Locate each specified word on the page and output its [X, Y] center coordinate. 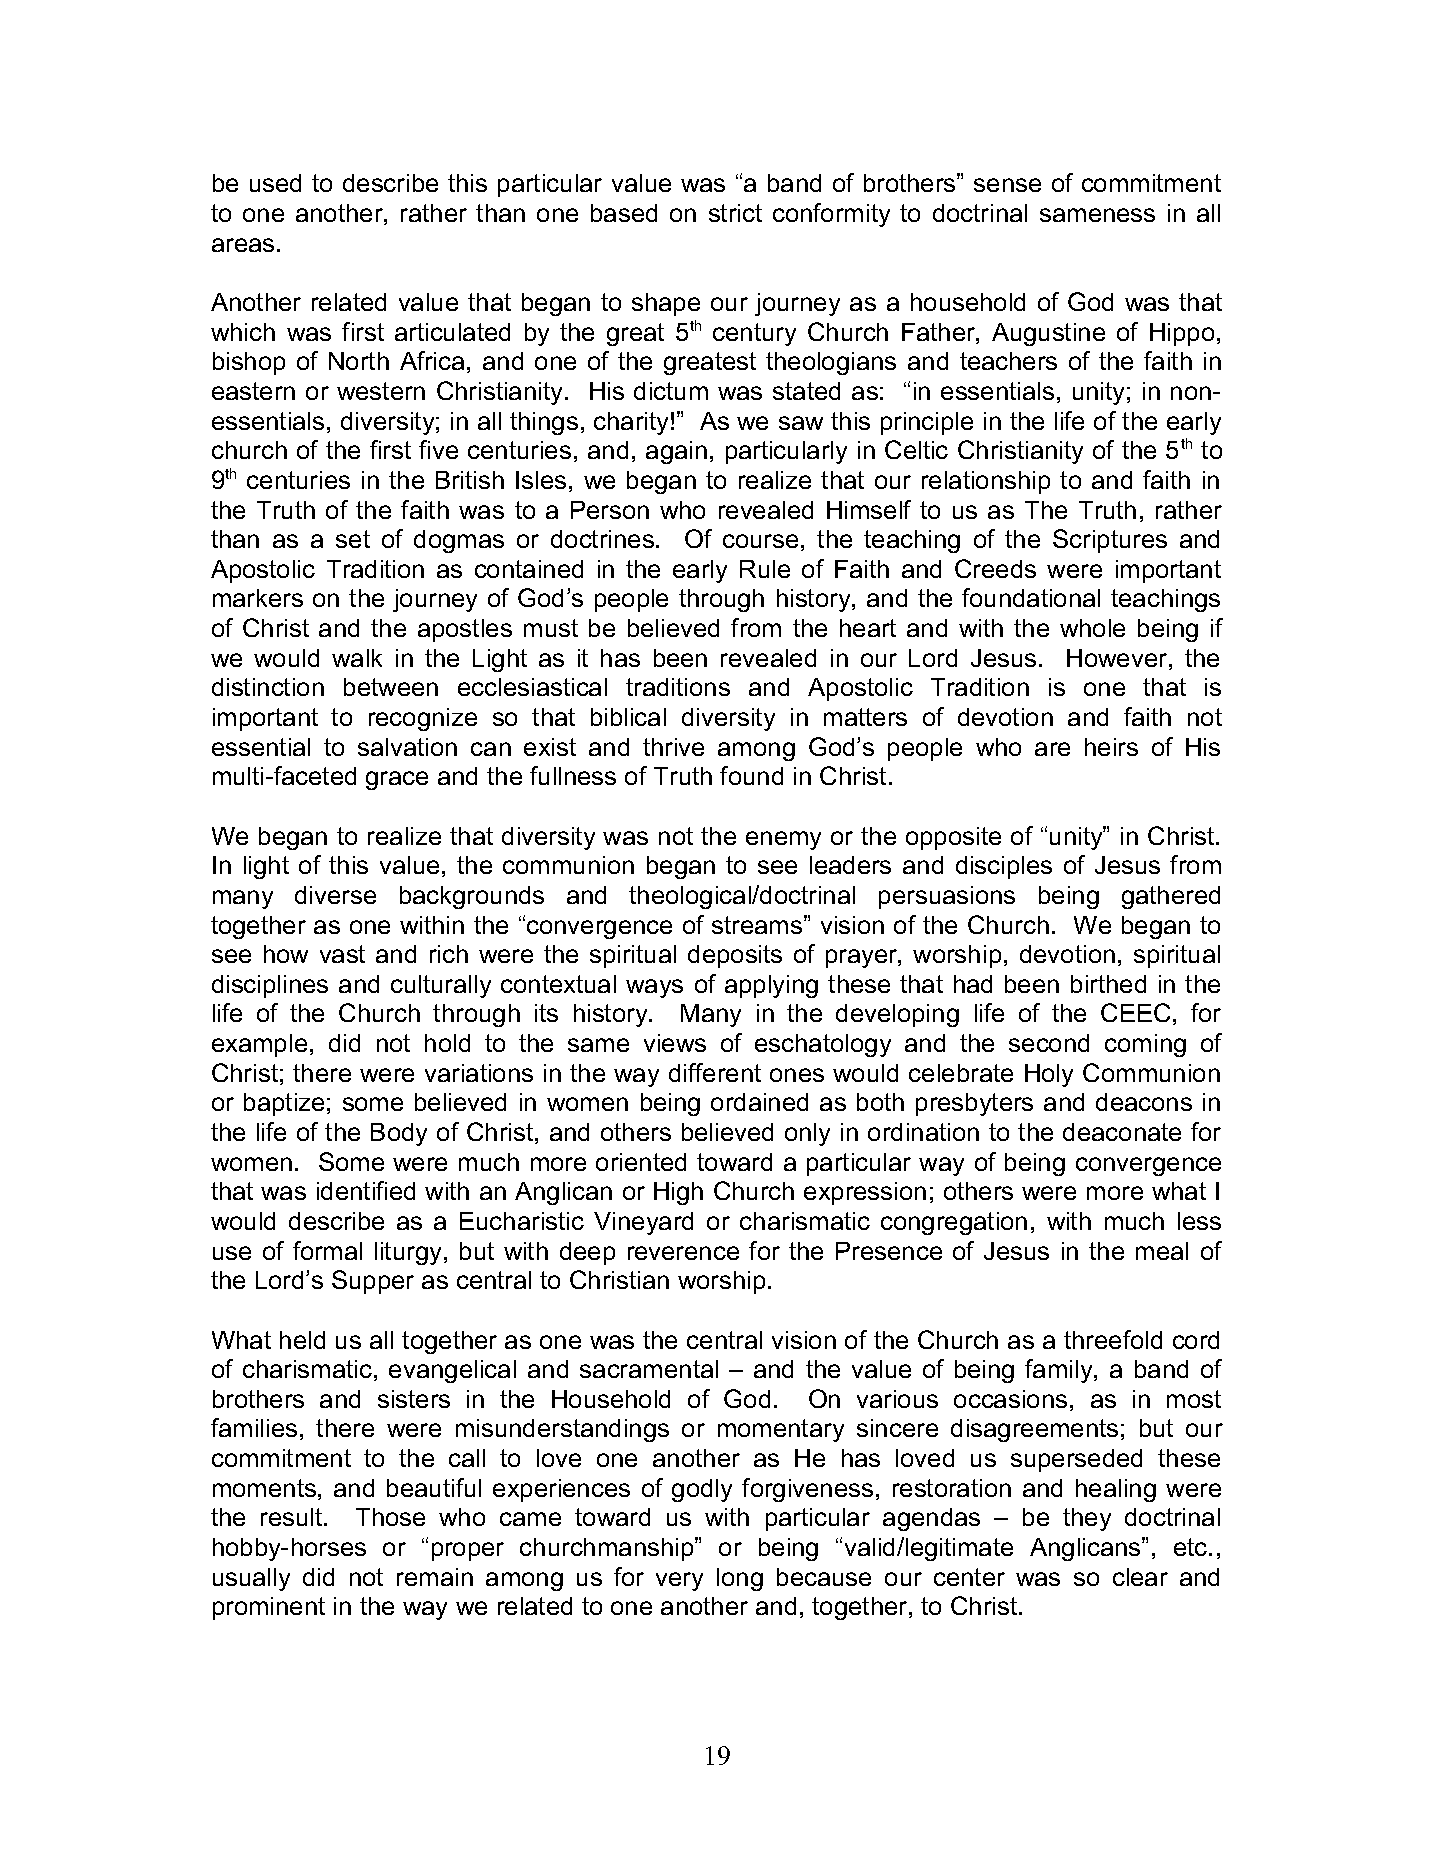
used [275, 183]
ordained [759, 1102]
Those [390, 1517]
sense [1007, 185]
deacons [1144, 1102]
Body [399, 1134]
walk [357, 658]
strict [735, 213]
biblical [628, 717]
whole [1092, 628]
